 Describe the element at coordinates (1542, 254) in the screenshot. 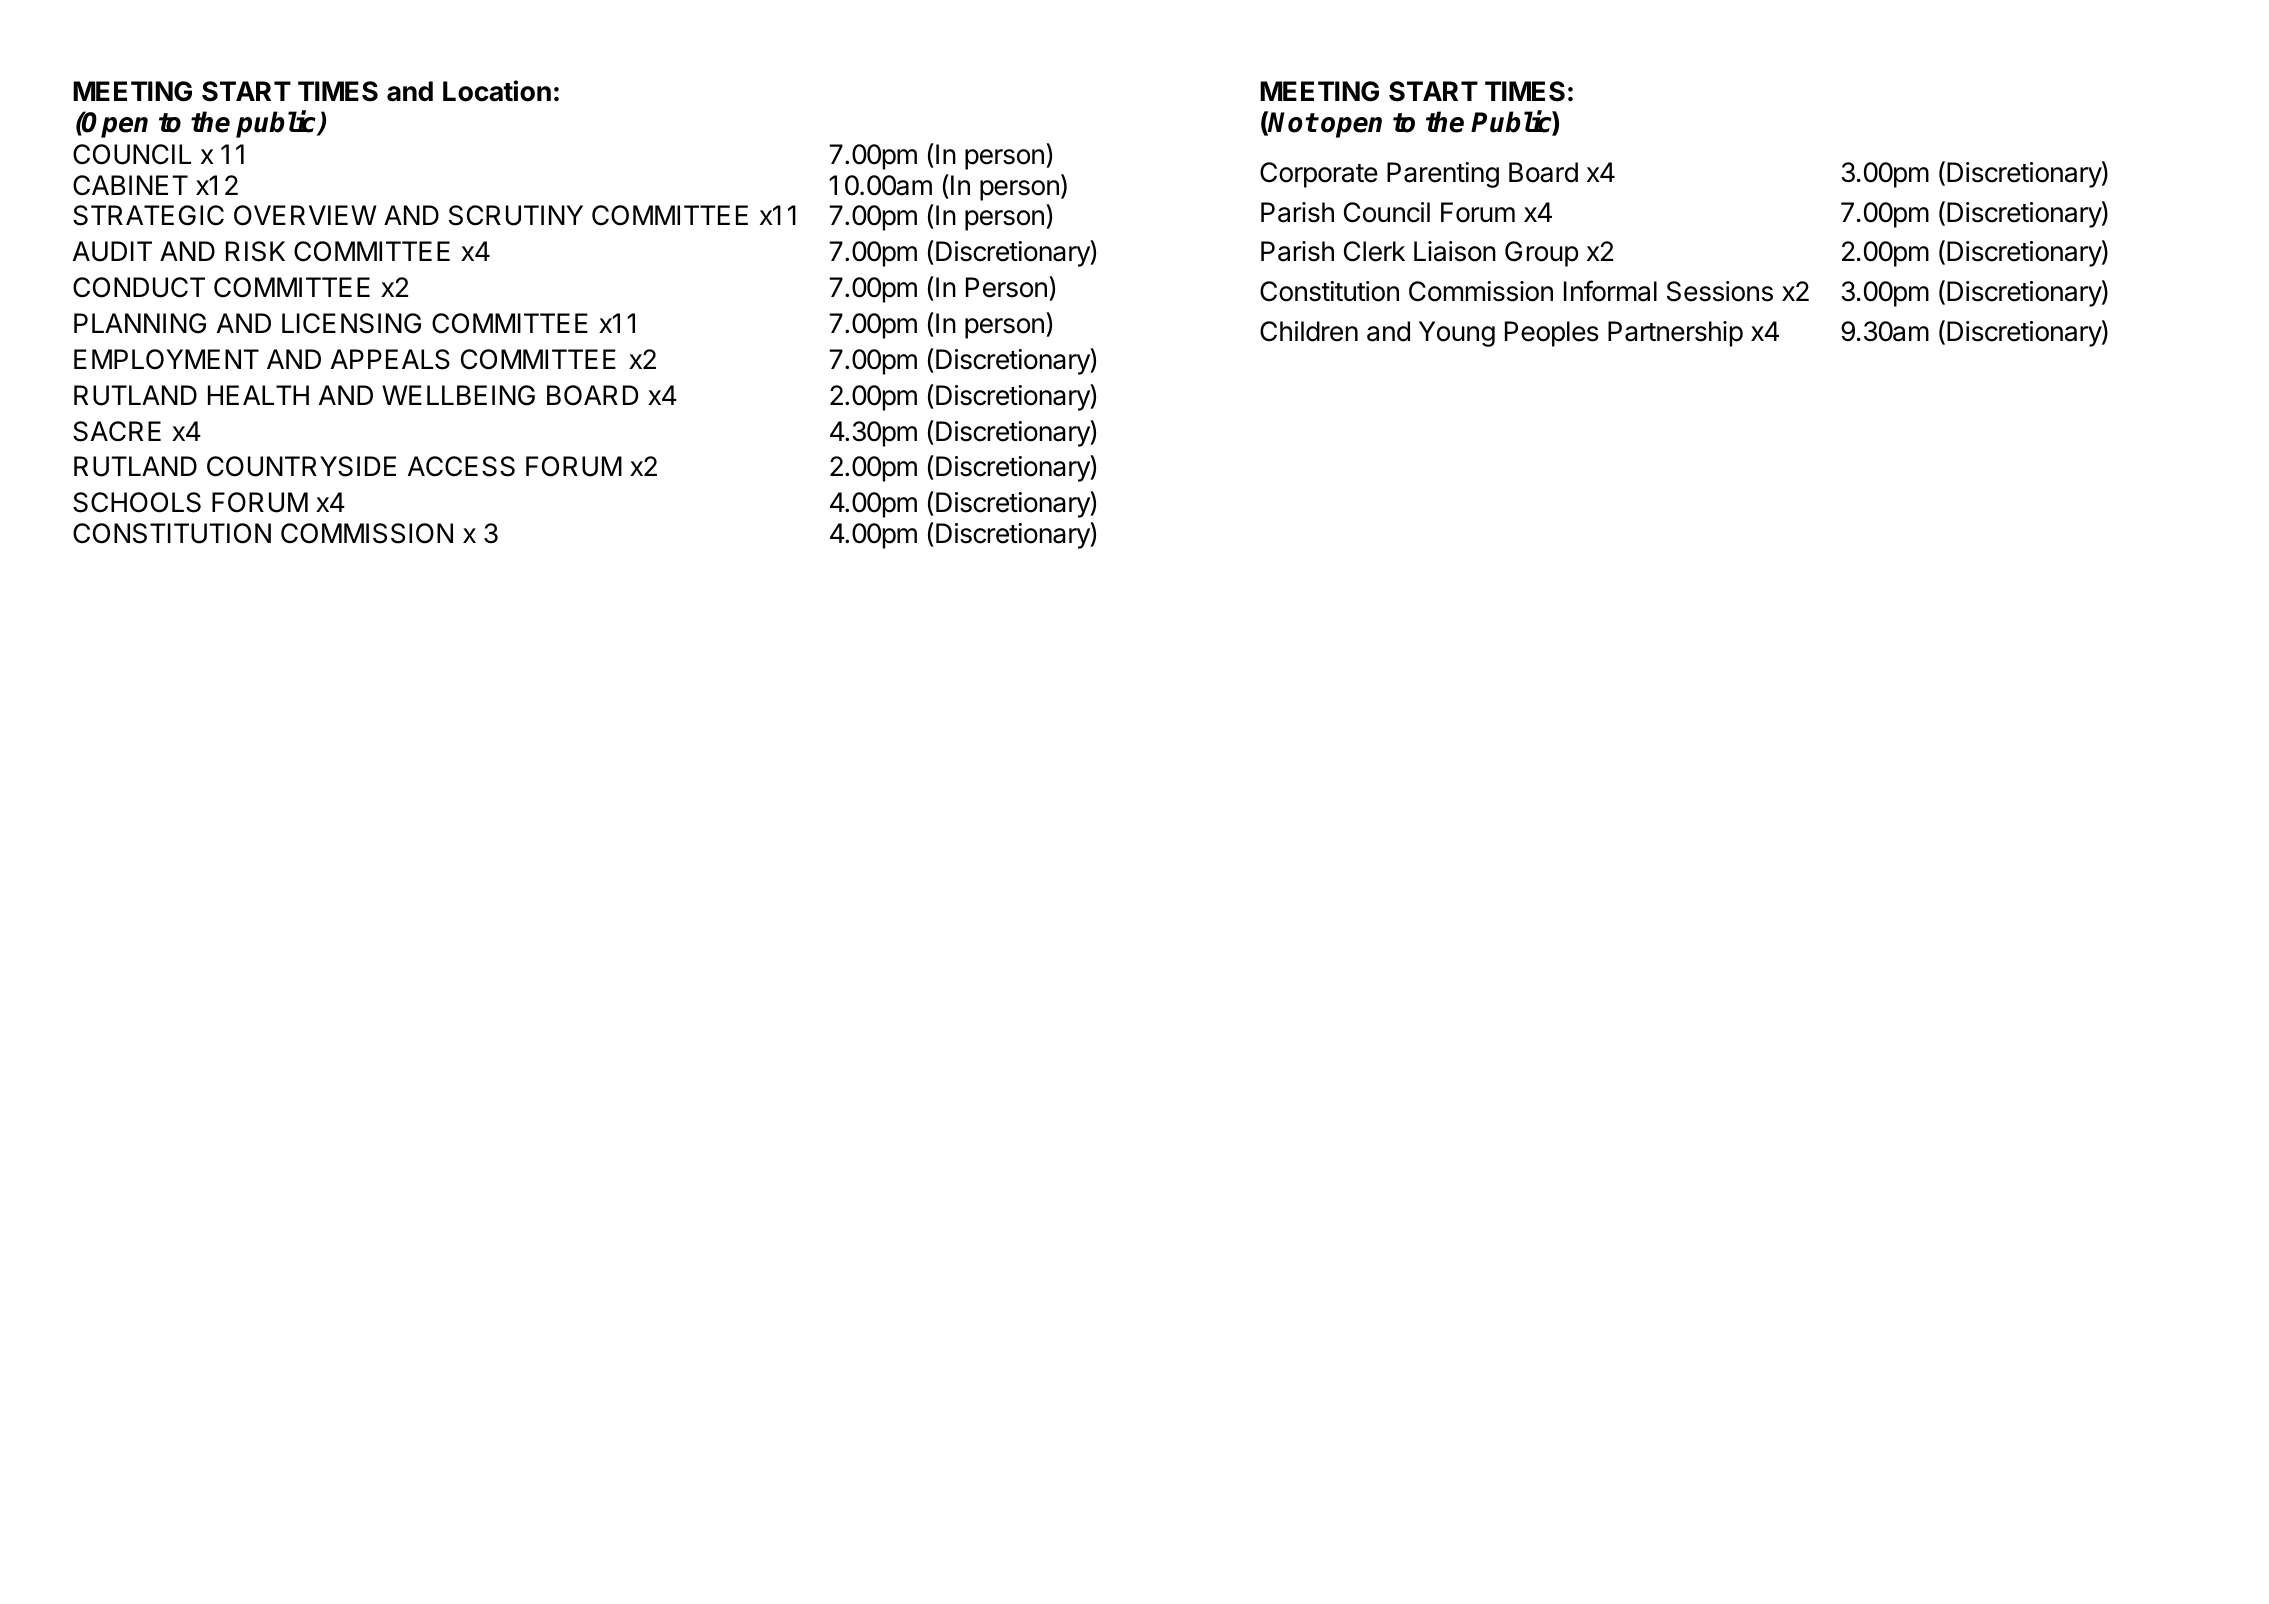

I see `Group` at that location.
